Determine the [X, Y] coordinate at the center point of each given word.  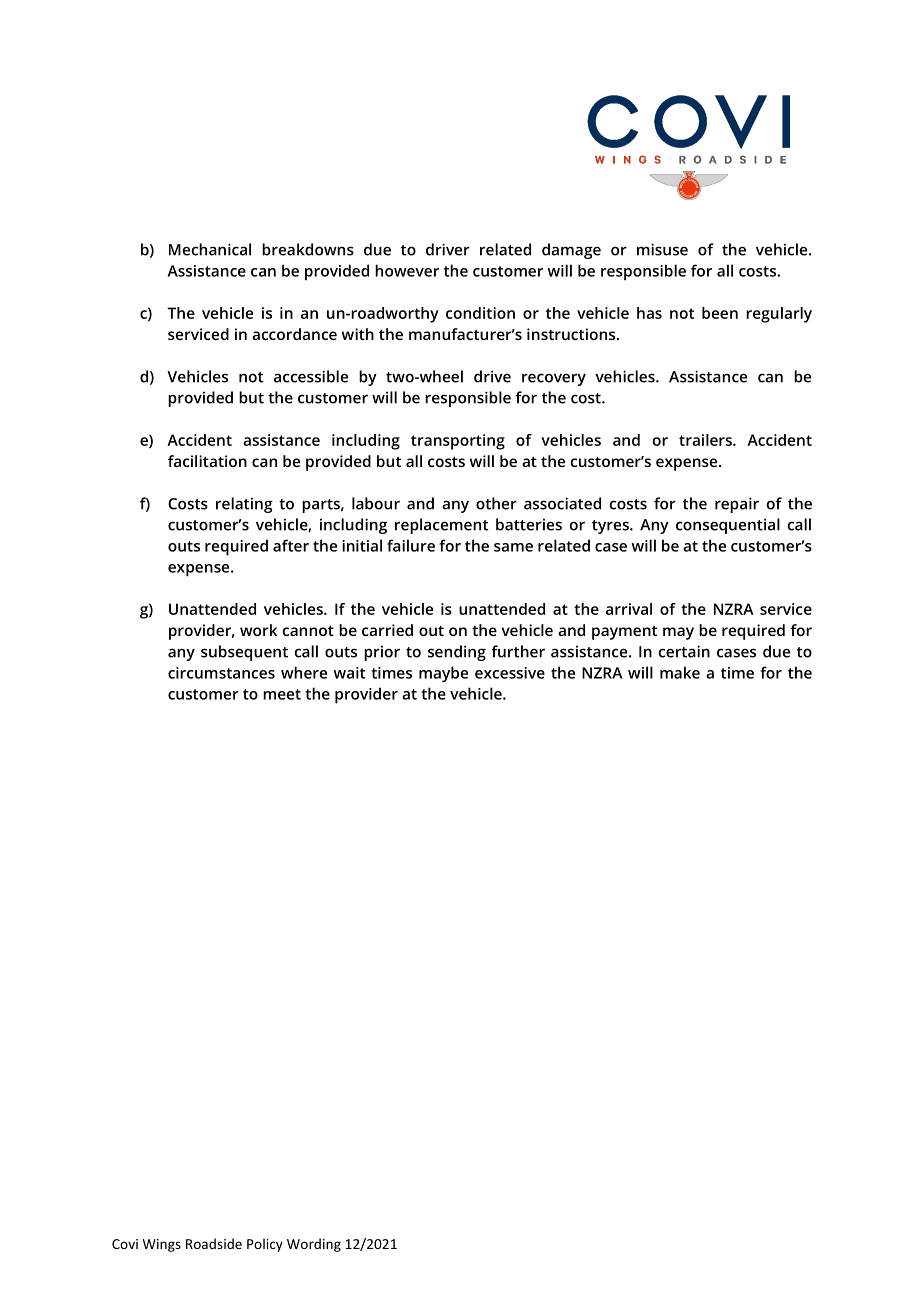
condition [480, 313]
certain [684, 651]
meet [282, 694]
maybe [443, 674]
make [680, 672]
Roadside [214, 1243]
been [720, 313]
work [258, 630]
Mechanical [210, 249]
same [513, 547]
